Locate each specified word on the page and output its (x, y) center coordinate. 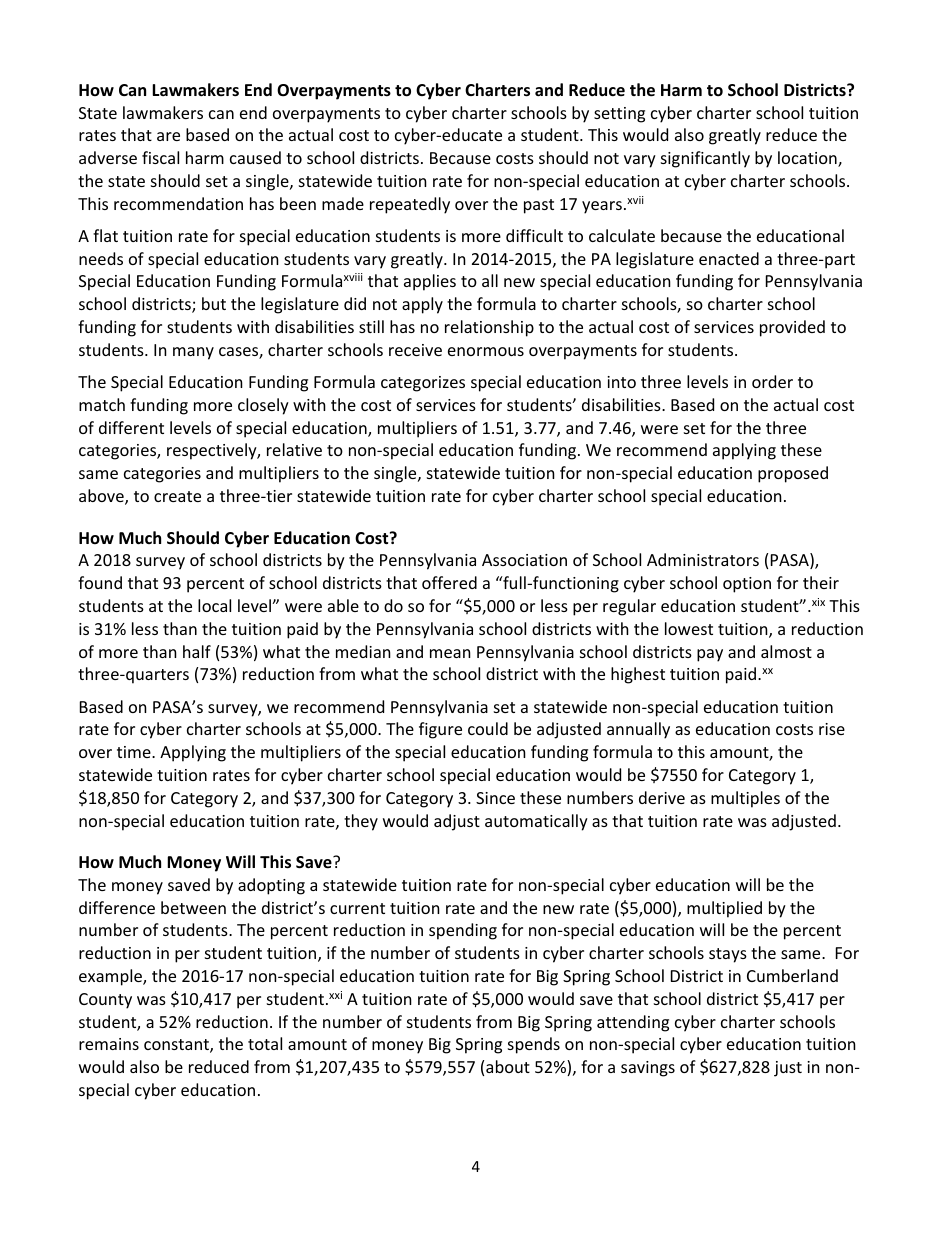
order (772, 381)
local (214, 605)
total (265, 1043)
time (135, 752)
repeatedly (410, 205)
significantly (705, 159)
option (747, 585)
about (508, 1066)
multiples (745, 799)
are (168, 136)
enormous (486, 351)
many (193, 353)
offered (449, 582)
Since (495, 798)
